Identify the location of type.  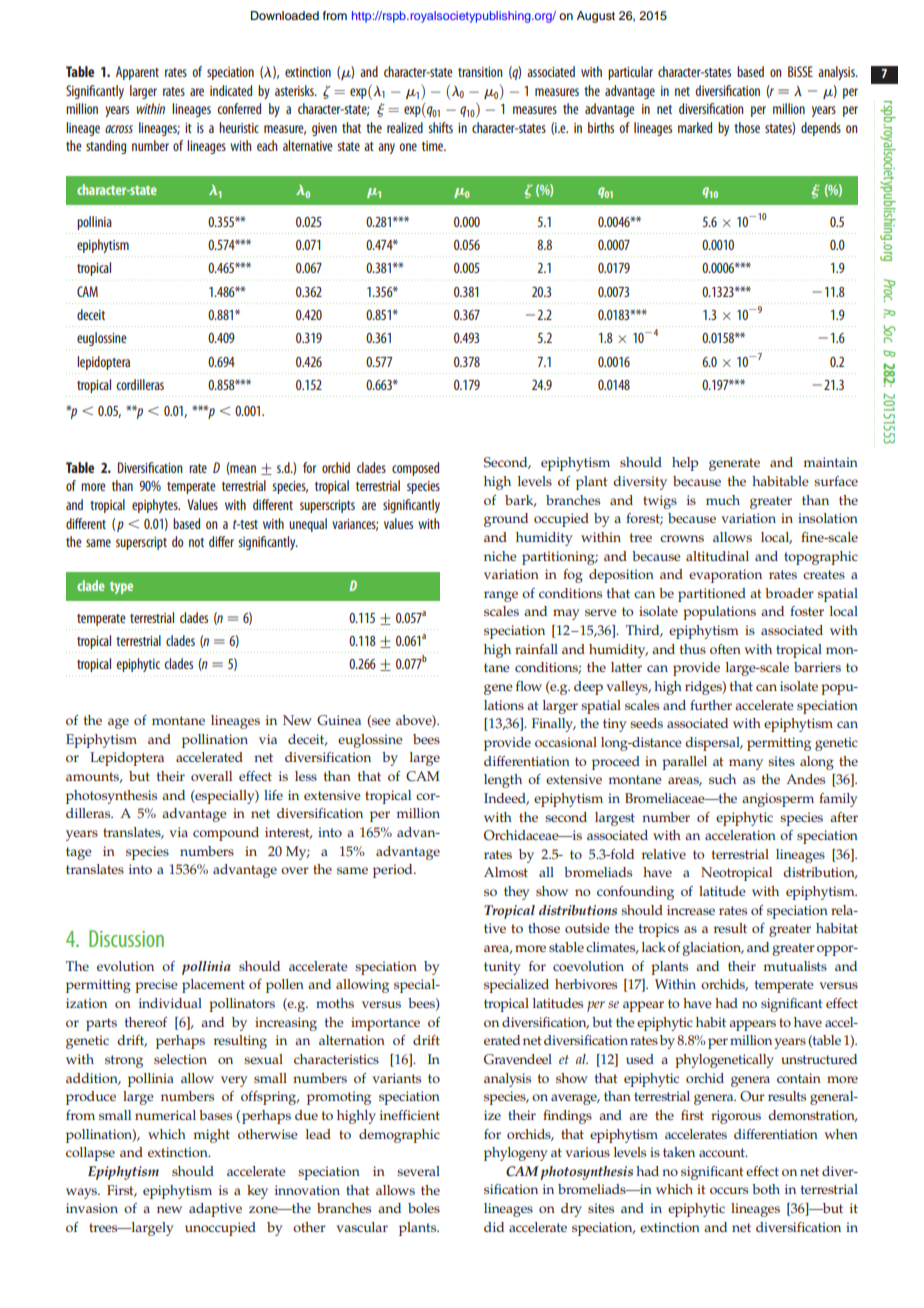
(121, 588).
